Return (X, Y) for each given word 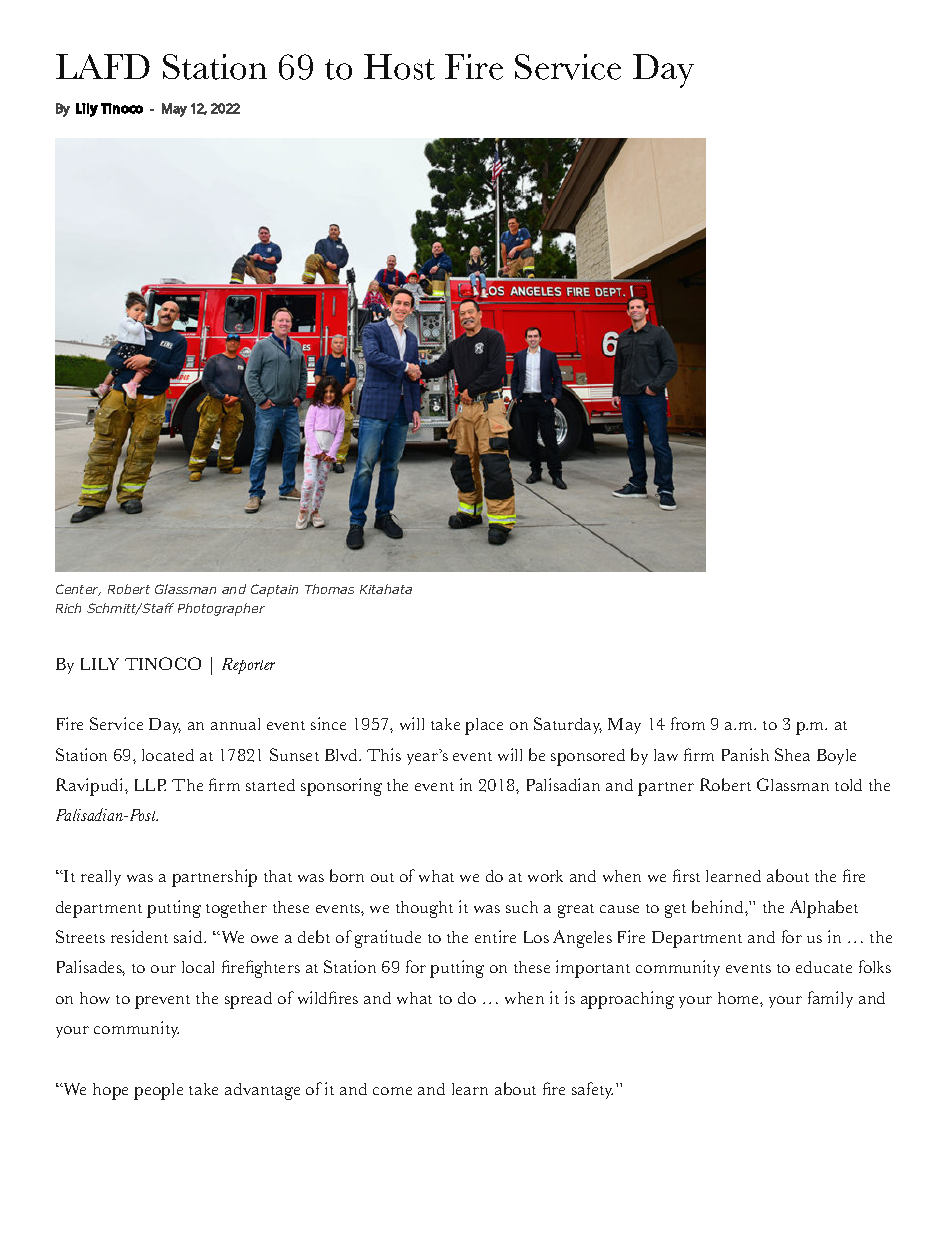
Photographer (221, 609)
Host (399, 67)
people (158, 1091)
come (392, 1091)
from (688, 723)
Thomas (329, 589)
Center (78, 590)
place (484, 726)
